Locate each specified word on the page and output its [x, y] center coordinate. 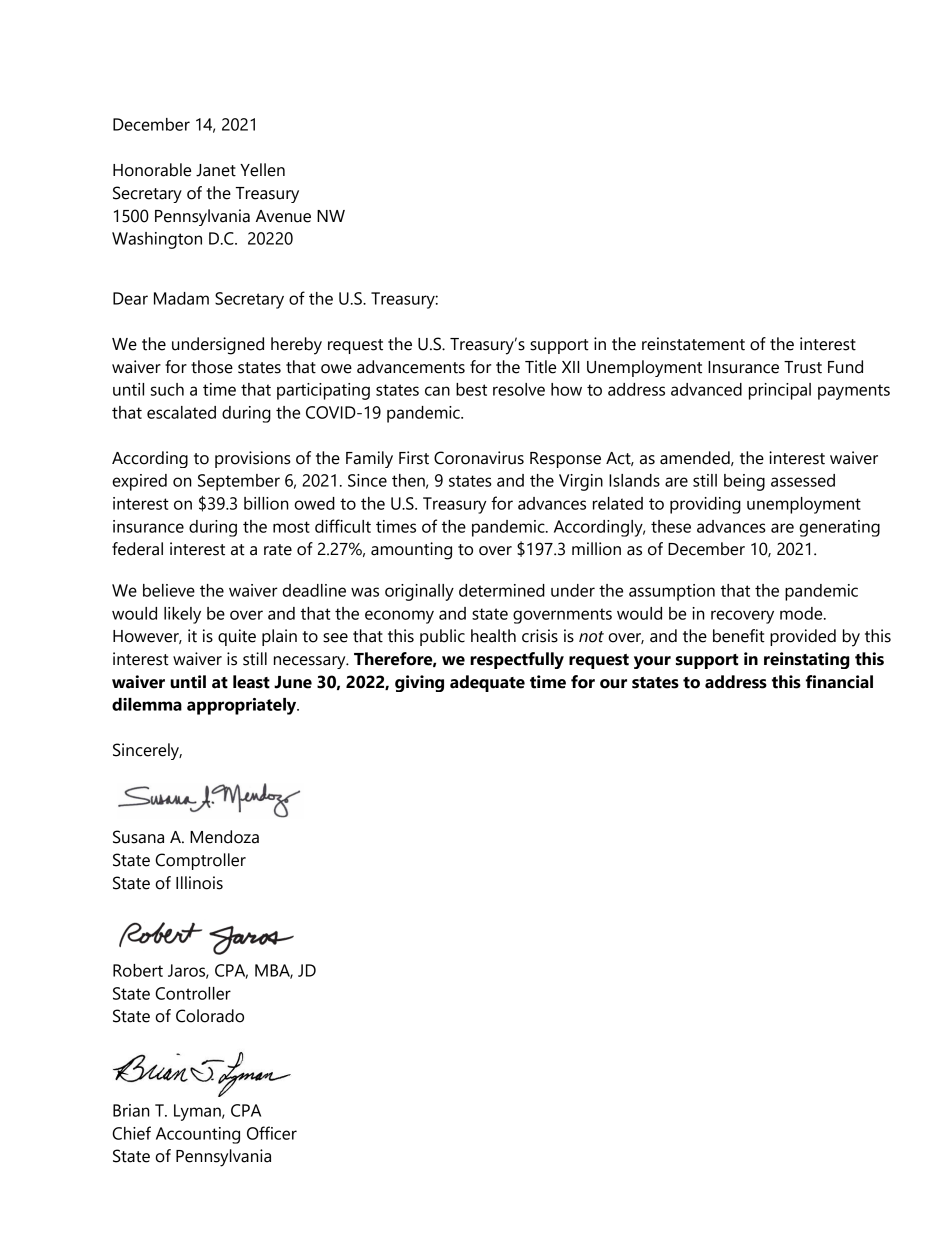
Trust [803, 367]
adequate [487, 683]
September [239, 482]
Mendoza [224, 837]
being [744, 482]
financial [839, 682]
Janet [216, 170]
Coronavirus [479, 458]
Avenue [283, 216]
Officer [272, 1133]
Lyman [198, 1112]
